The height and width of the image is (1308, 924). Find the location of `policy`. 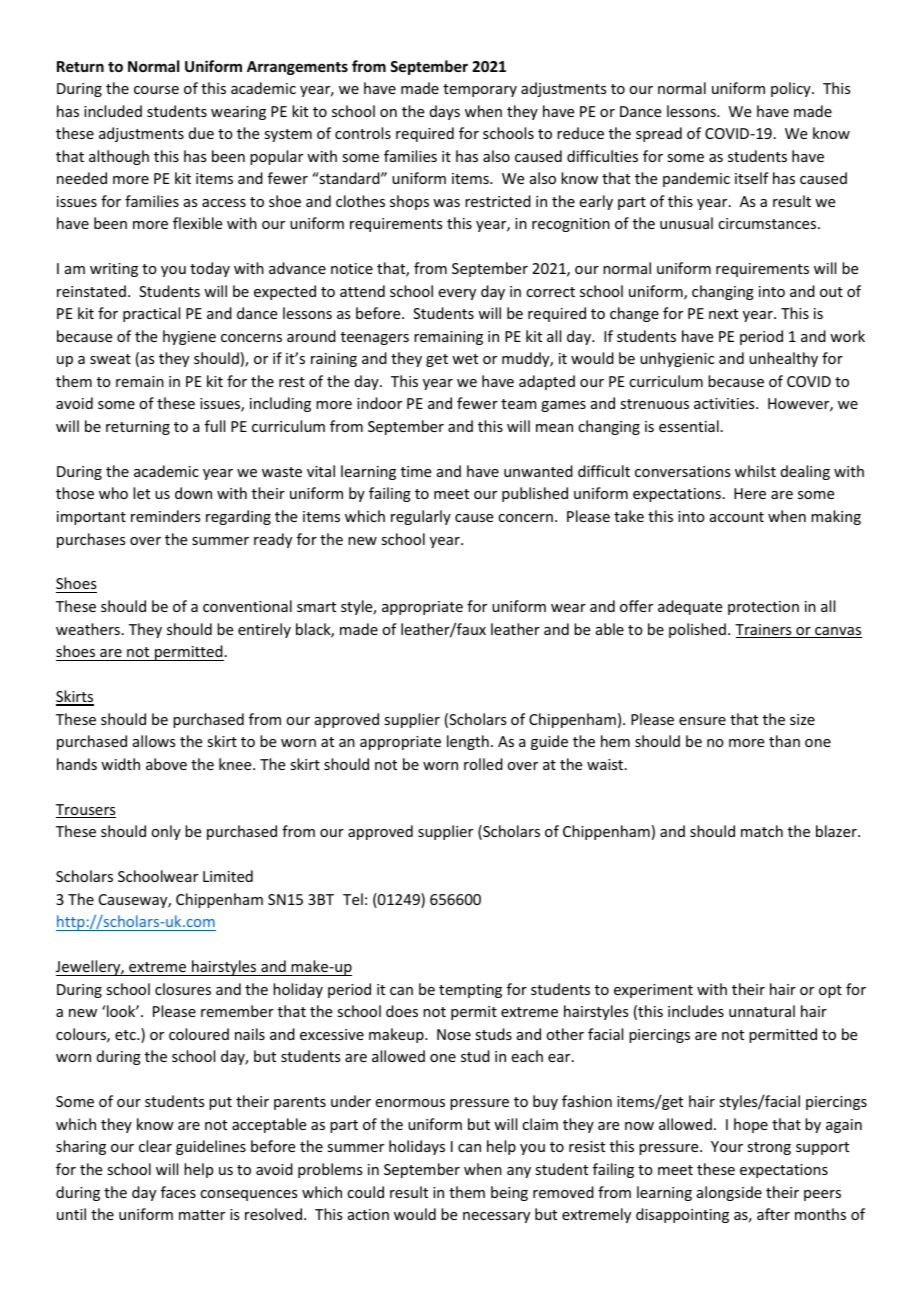

policy is located at coordinates (792, 89).
